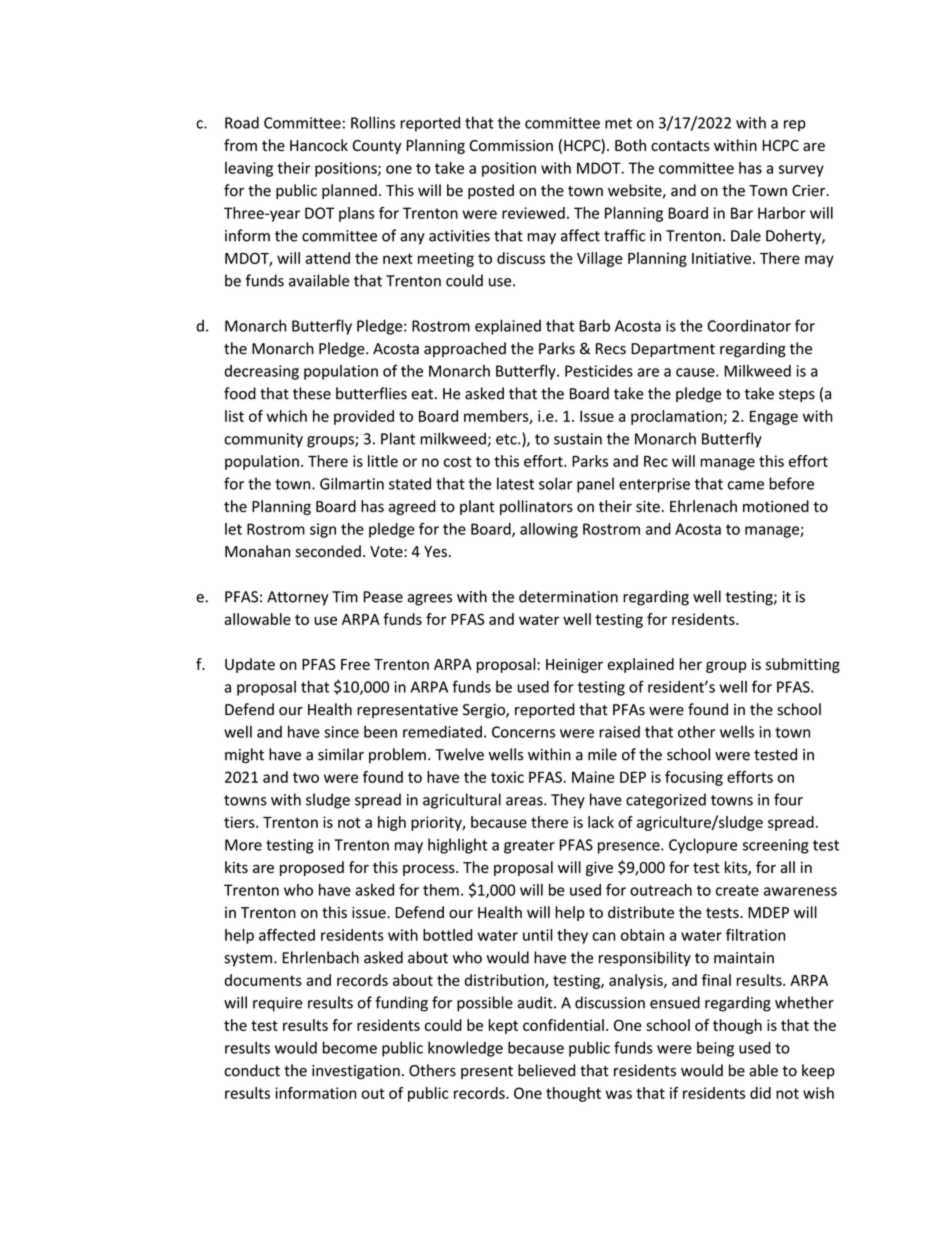  Describe the element at coordinates (801, 171) in the page. I see `survey` at that location.
